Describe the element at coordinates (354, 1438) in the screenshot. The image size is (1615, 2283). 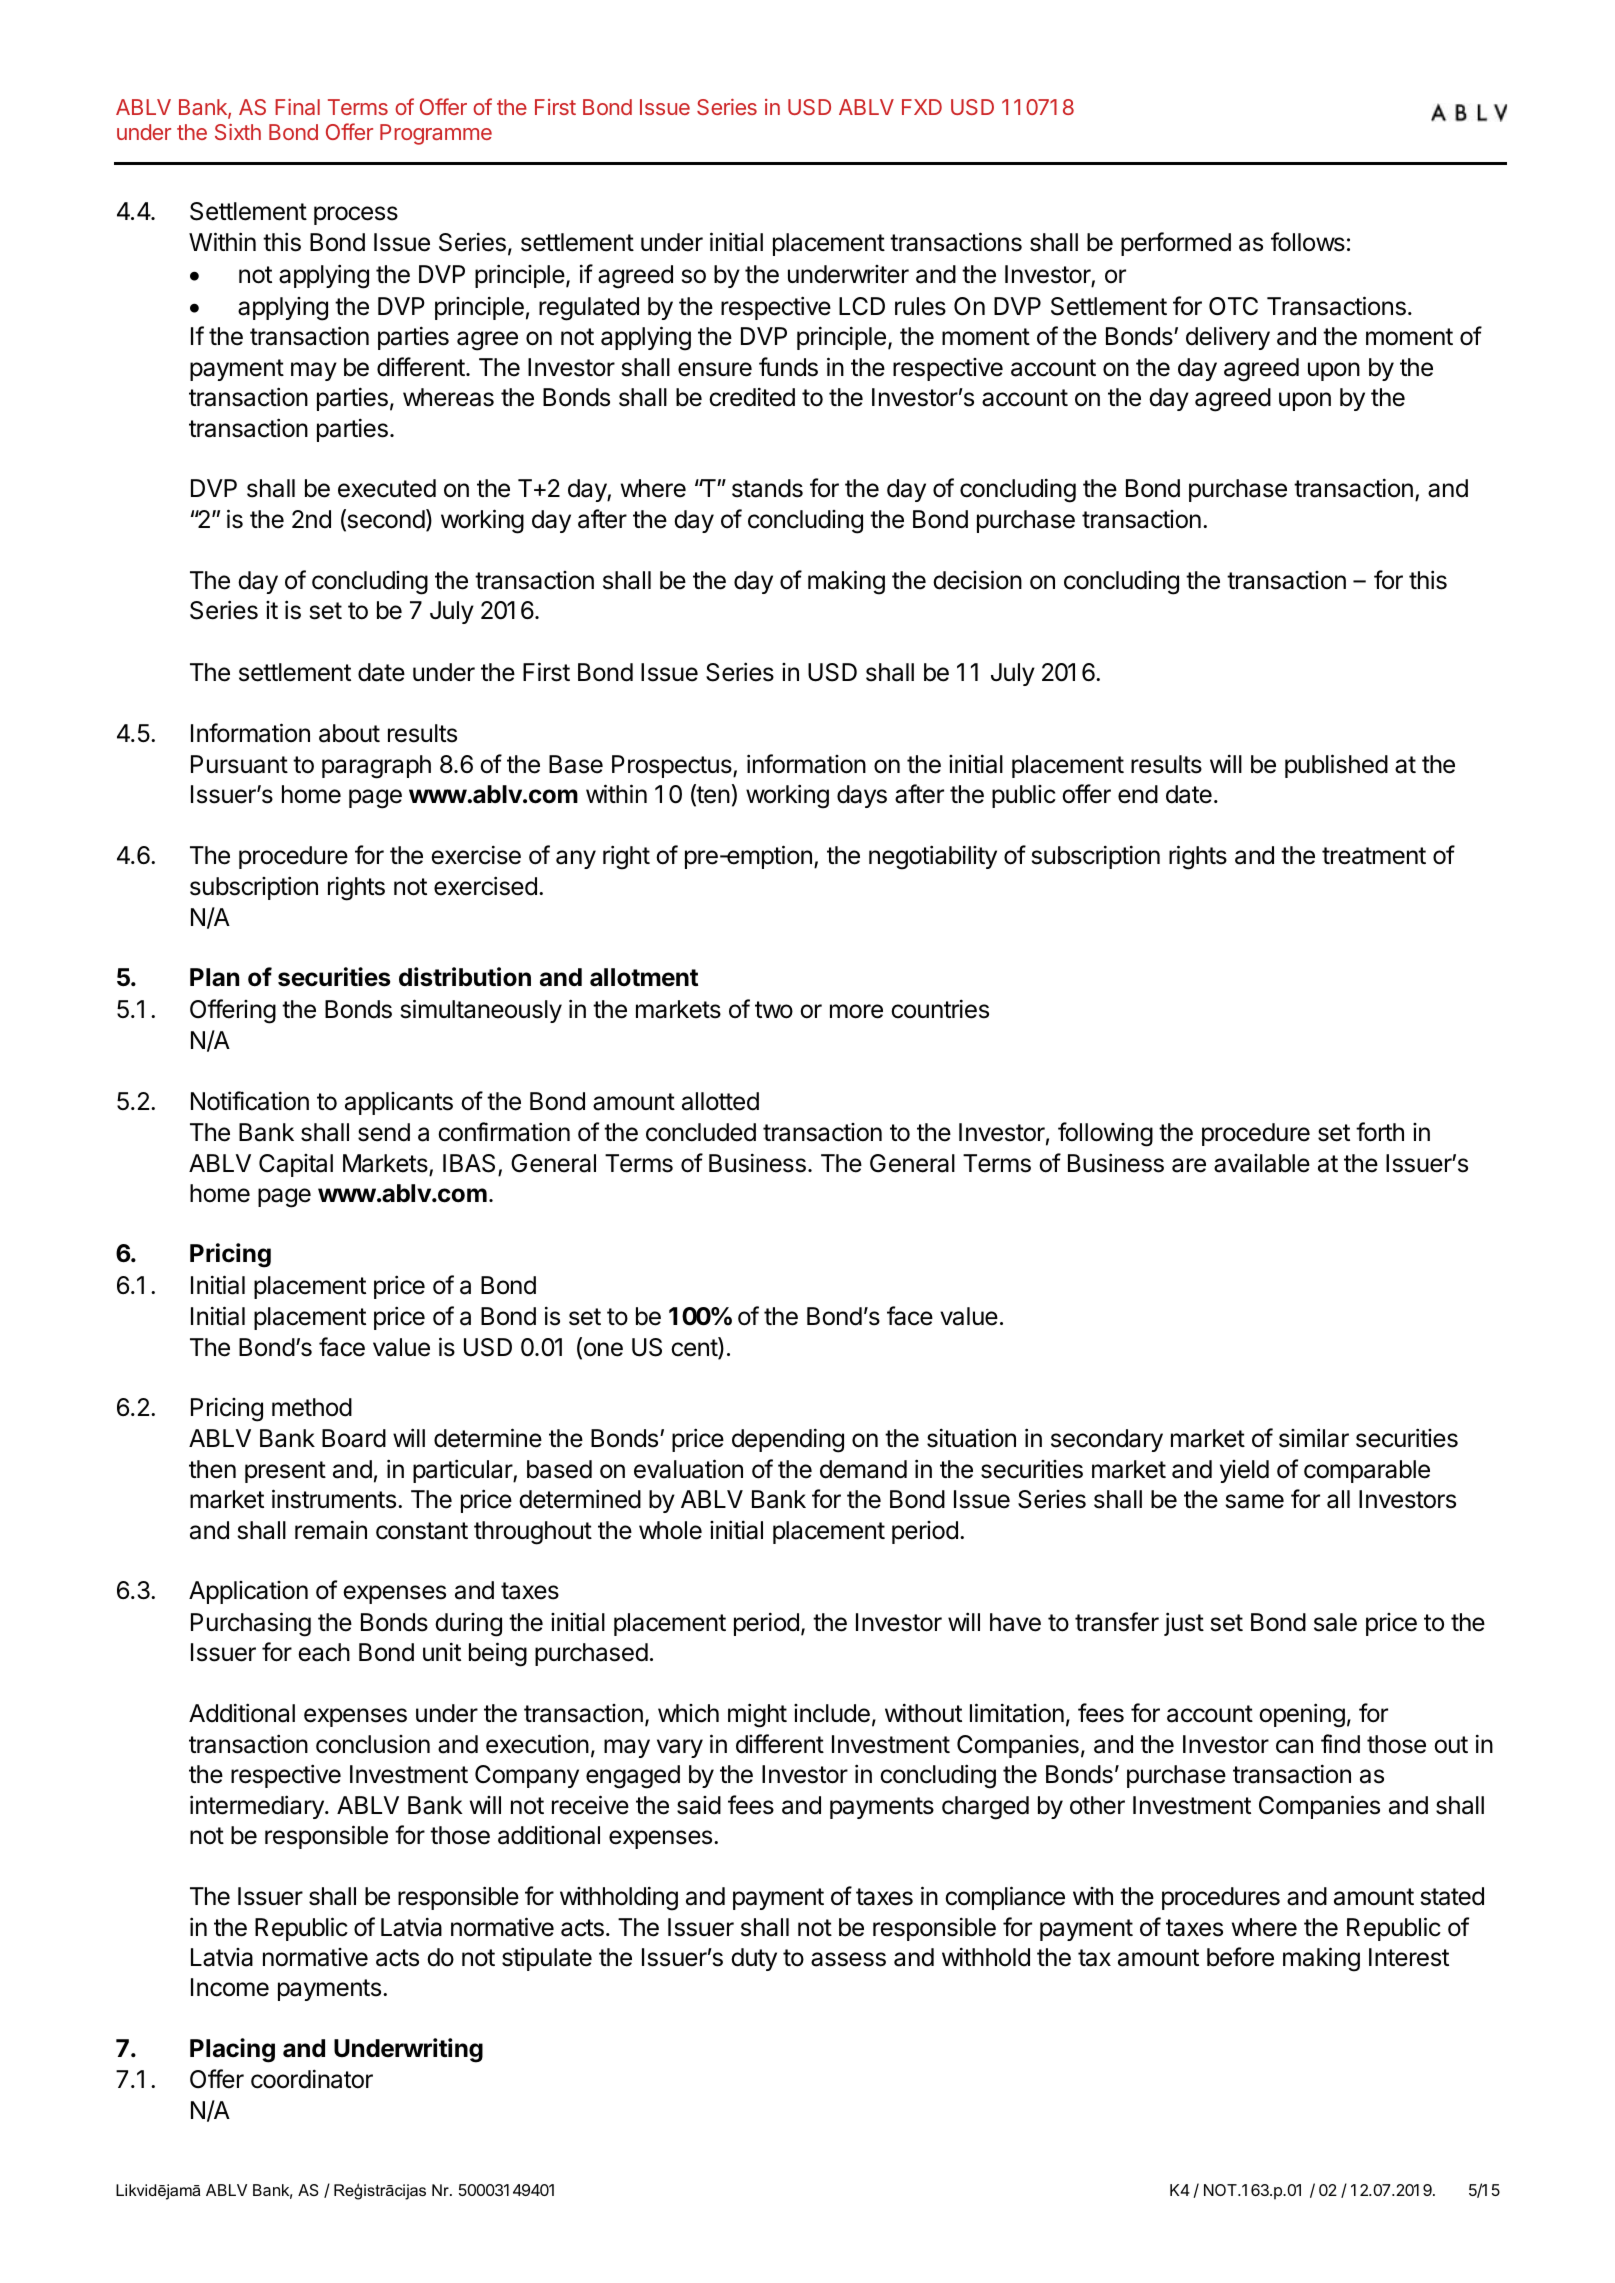
I see `Board` at that location.
